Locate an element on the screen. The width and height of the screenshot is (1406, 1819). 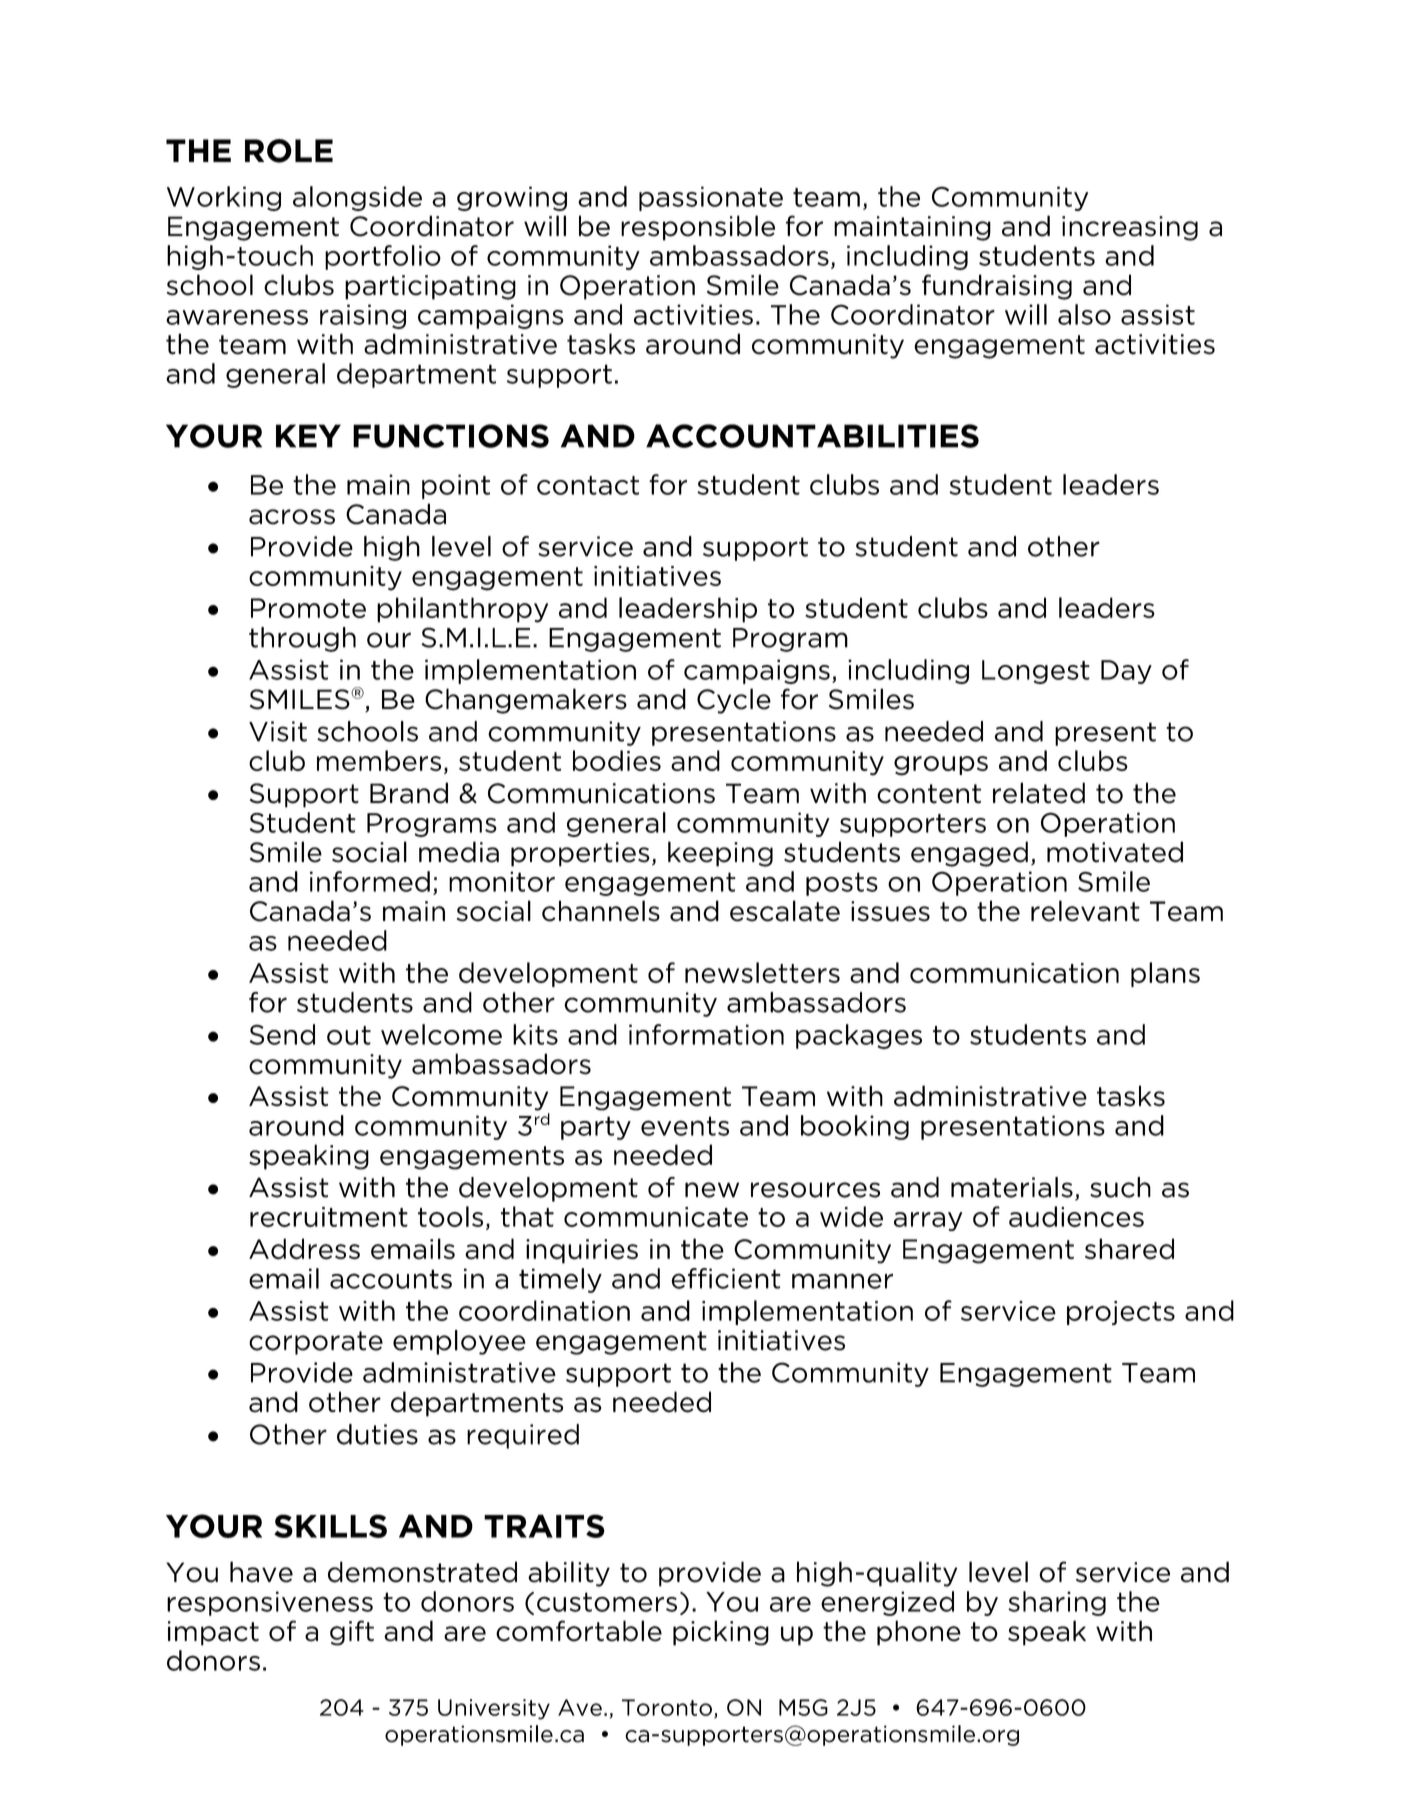
recruitment is located at coordinates (329, 1217).
